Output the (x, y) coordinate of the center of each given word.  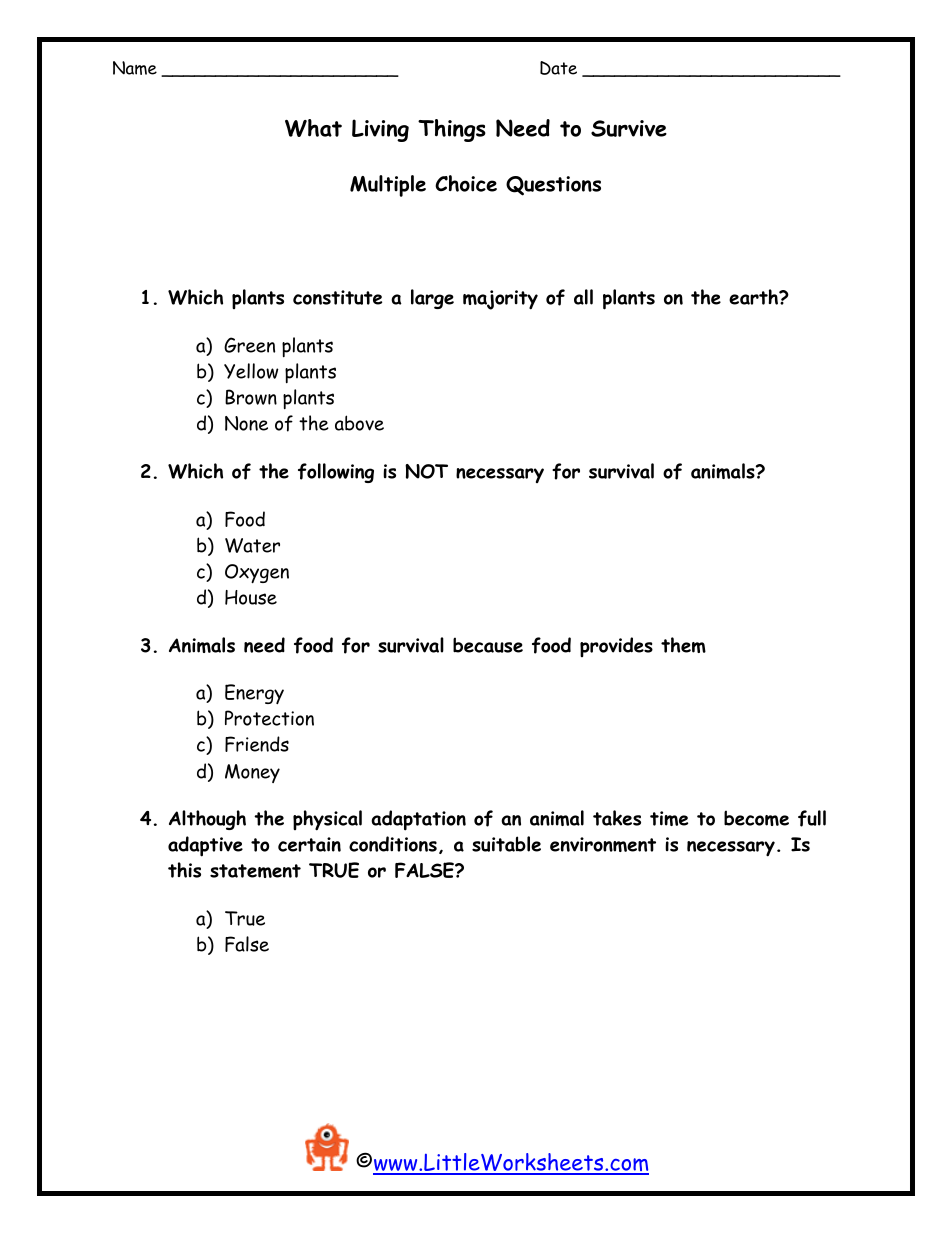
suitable (506, 844)
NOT (426, 471)
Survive (629, 128)
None (246, 423)
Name (135, 68)
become (756, 818)
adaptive (205, 846)
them (683, 645)
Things (452, 130)
